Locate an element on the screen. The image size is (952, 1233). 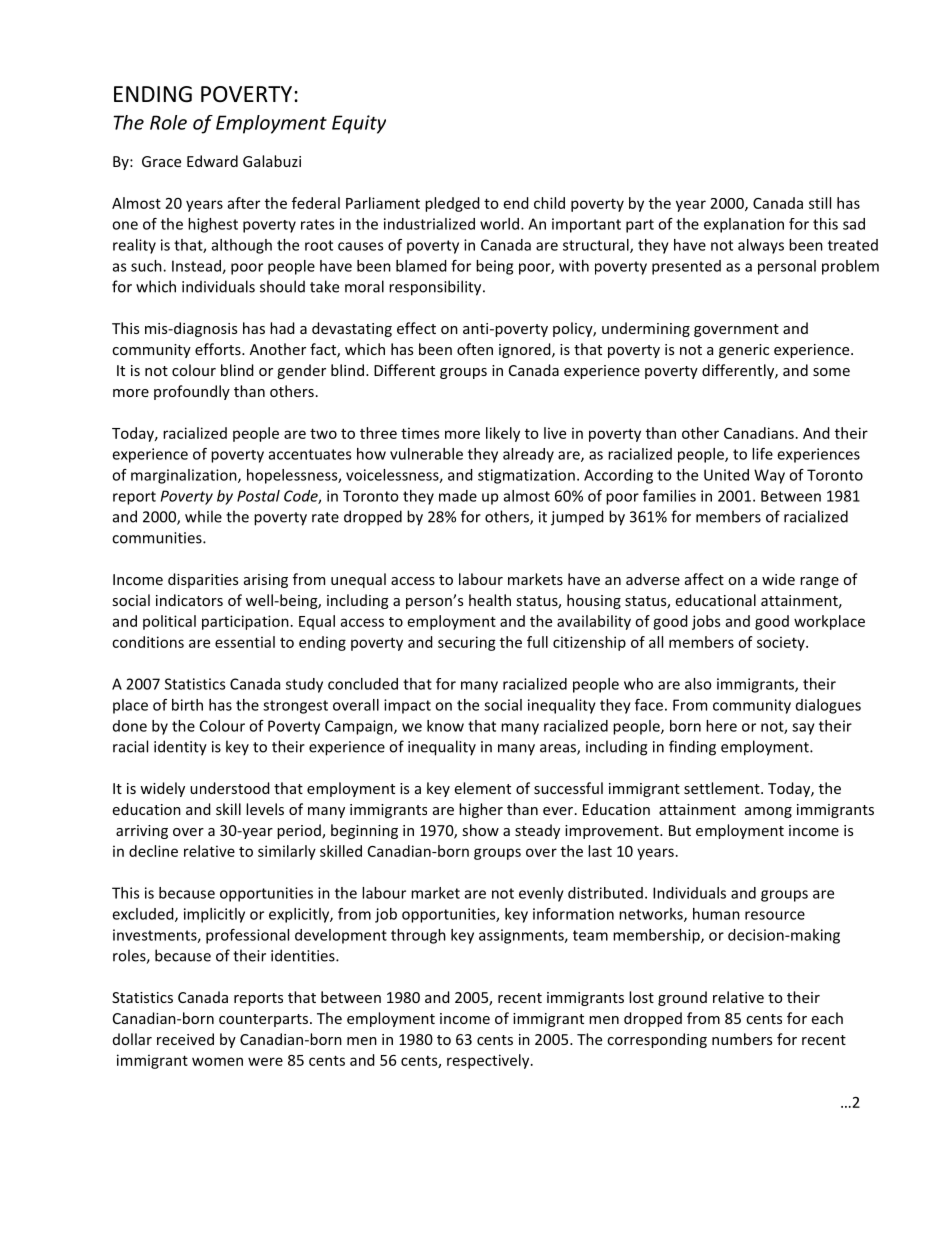
received is located at coordinates (185, 1039).
